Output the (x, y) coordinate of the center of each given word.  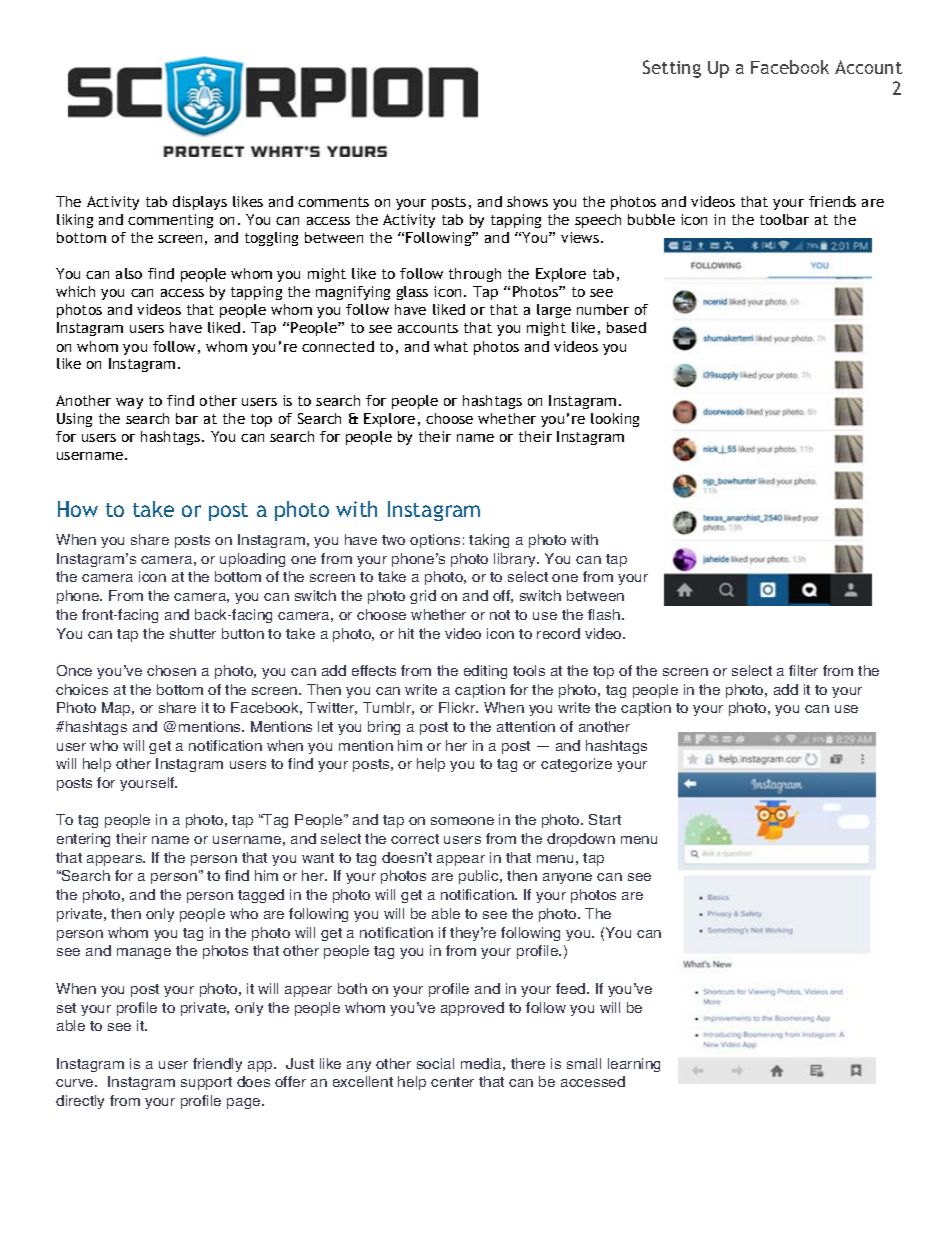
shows (527, 201)
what (451, 346)
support (206, 1083)
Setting (672, 69)
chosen (171, 670)
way (129, 403)
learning (634, 1065)
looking (615, 420)
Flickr (458, 707)
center (452, 1082)
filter (803, 670)
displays (200, 203)
